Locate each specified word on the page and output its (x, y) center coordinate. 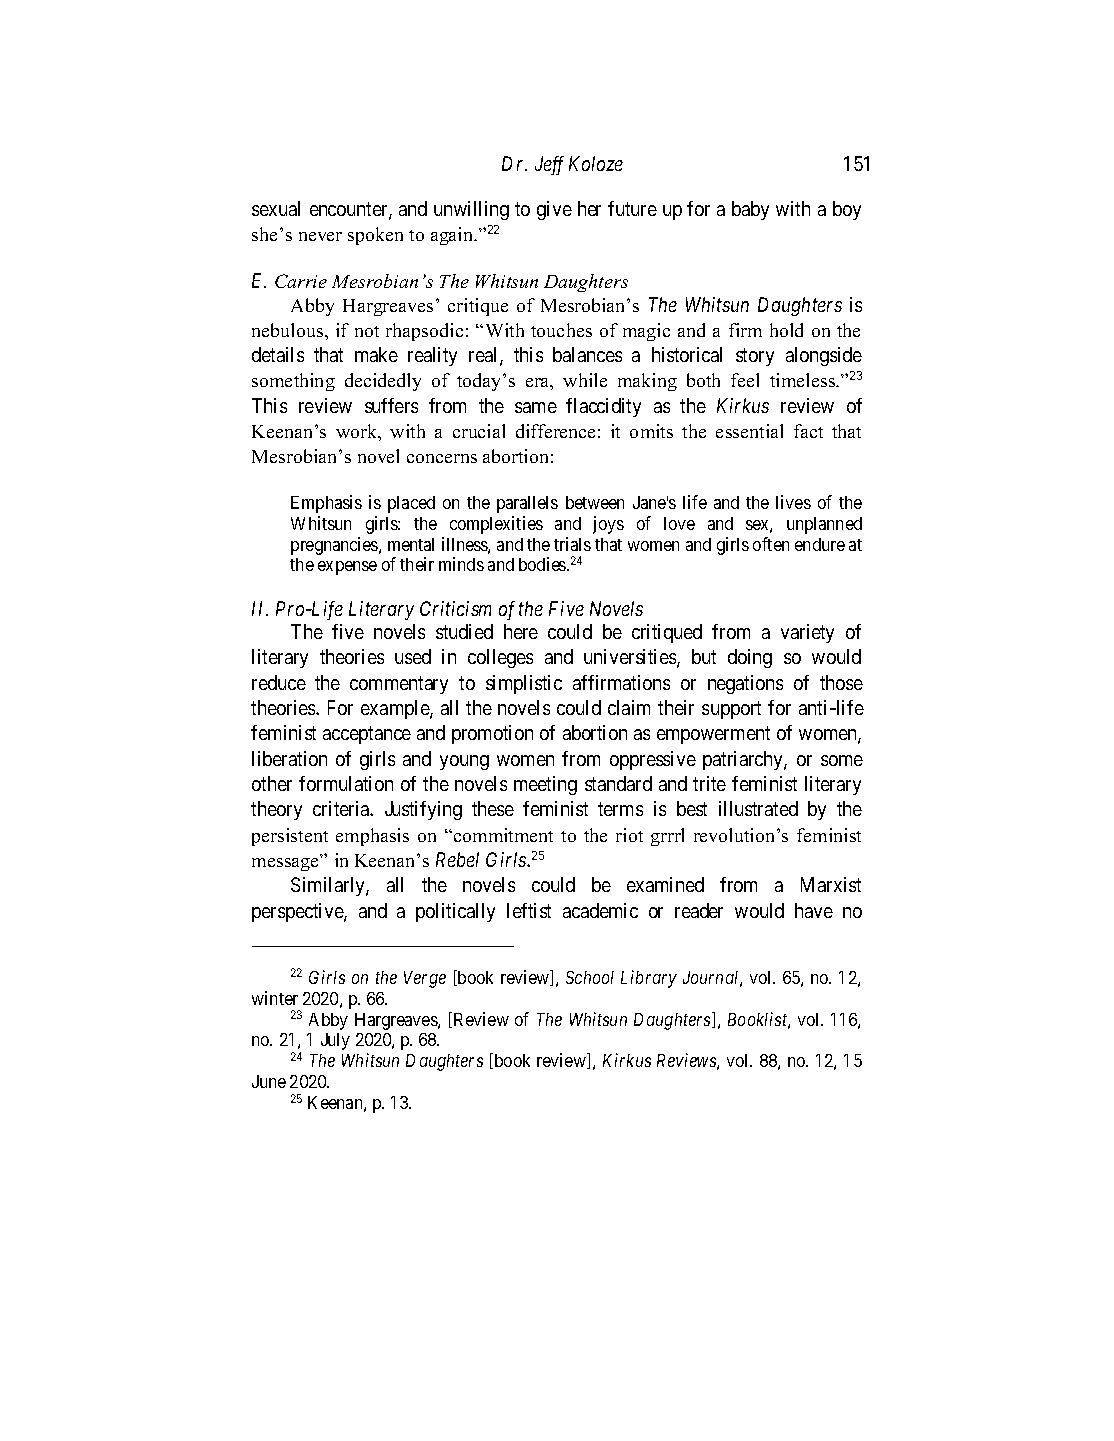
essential (749, 431)
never (320, 236)
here (521, 631)
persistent (290, 837)
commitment (503, 835)
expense (347, 568)
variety (807, 633)
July (335, 1041)
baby (750, 210)
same (536, 407)
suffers (391, 405)
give (554, 210)
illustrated (758, 808)
